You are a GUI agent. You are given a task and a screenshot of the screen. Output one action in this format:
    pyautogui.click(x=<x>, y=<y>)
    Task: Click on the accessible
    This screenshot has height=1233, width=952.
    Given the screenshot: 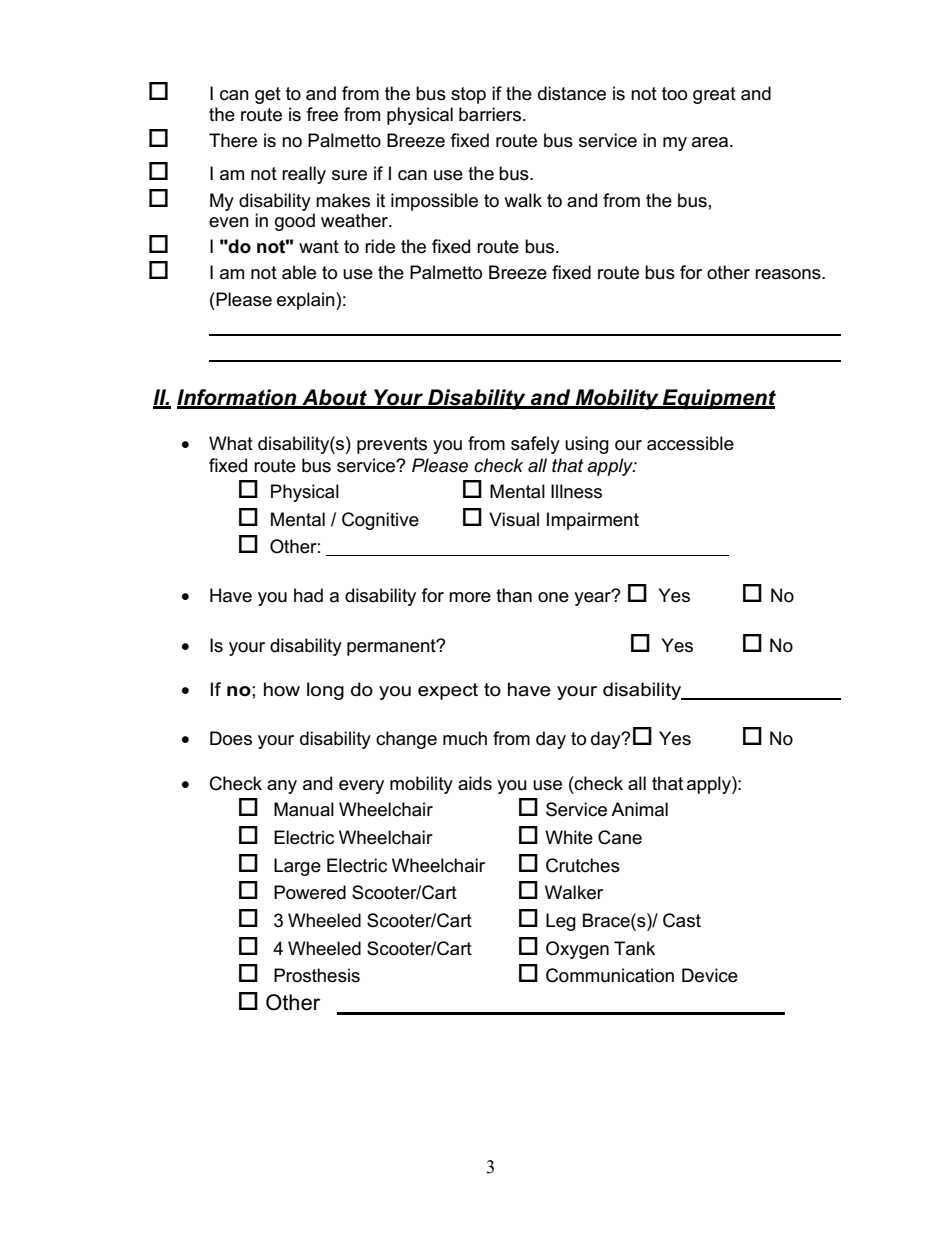 What is the action you would take?
    pyautogui.click(x=690, y=443)
